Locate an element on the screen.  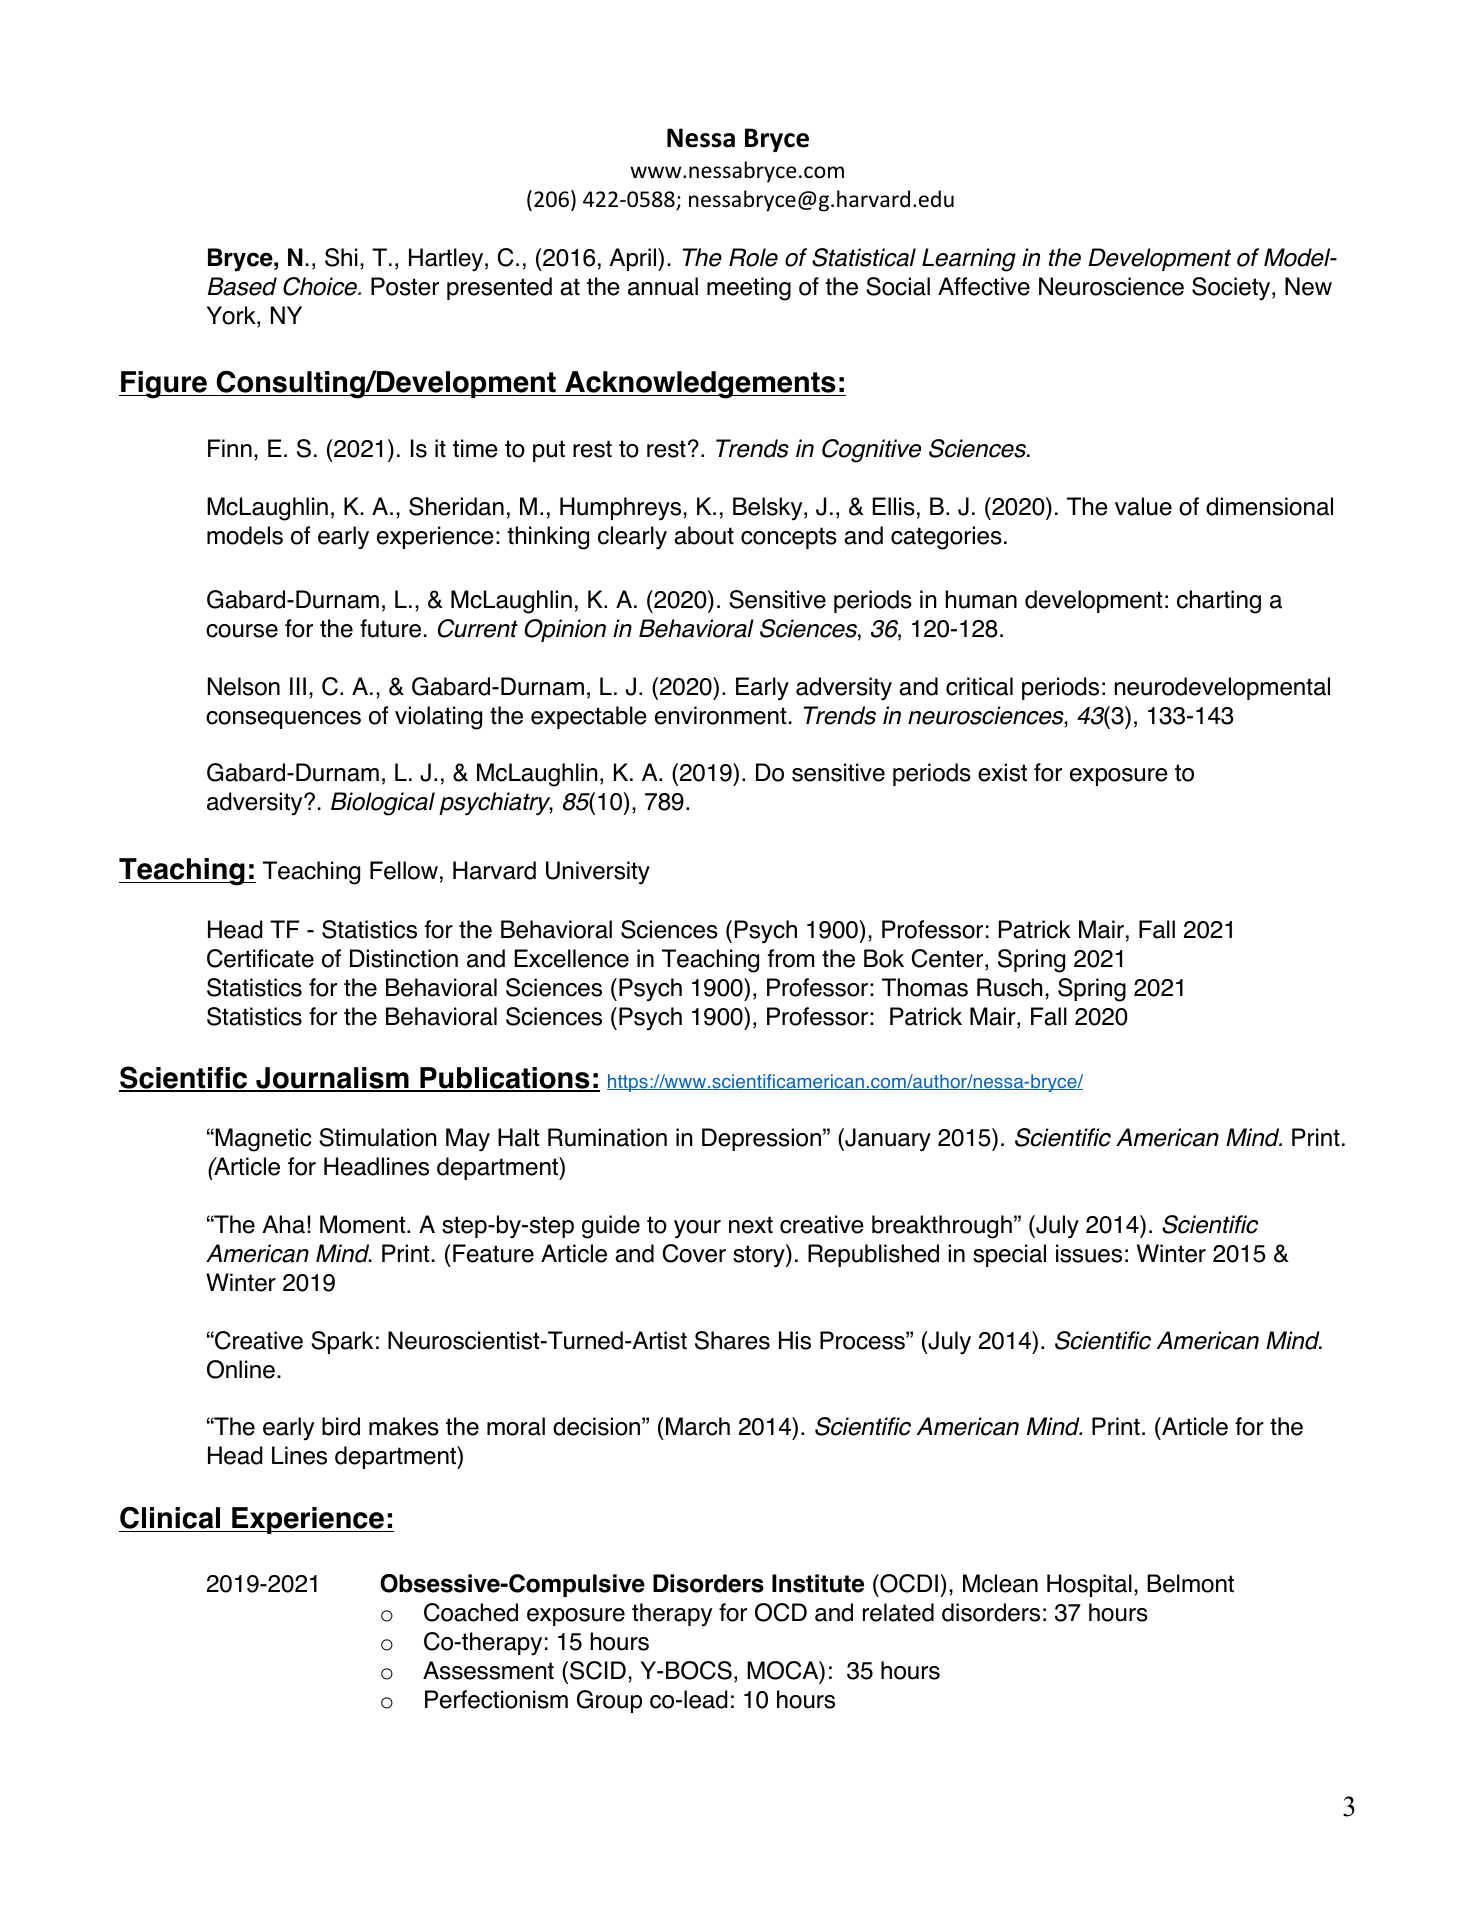
charting is located at coordinates (1219, 602).
